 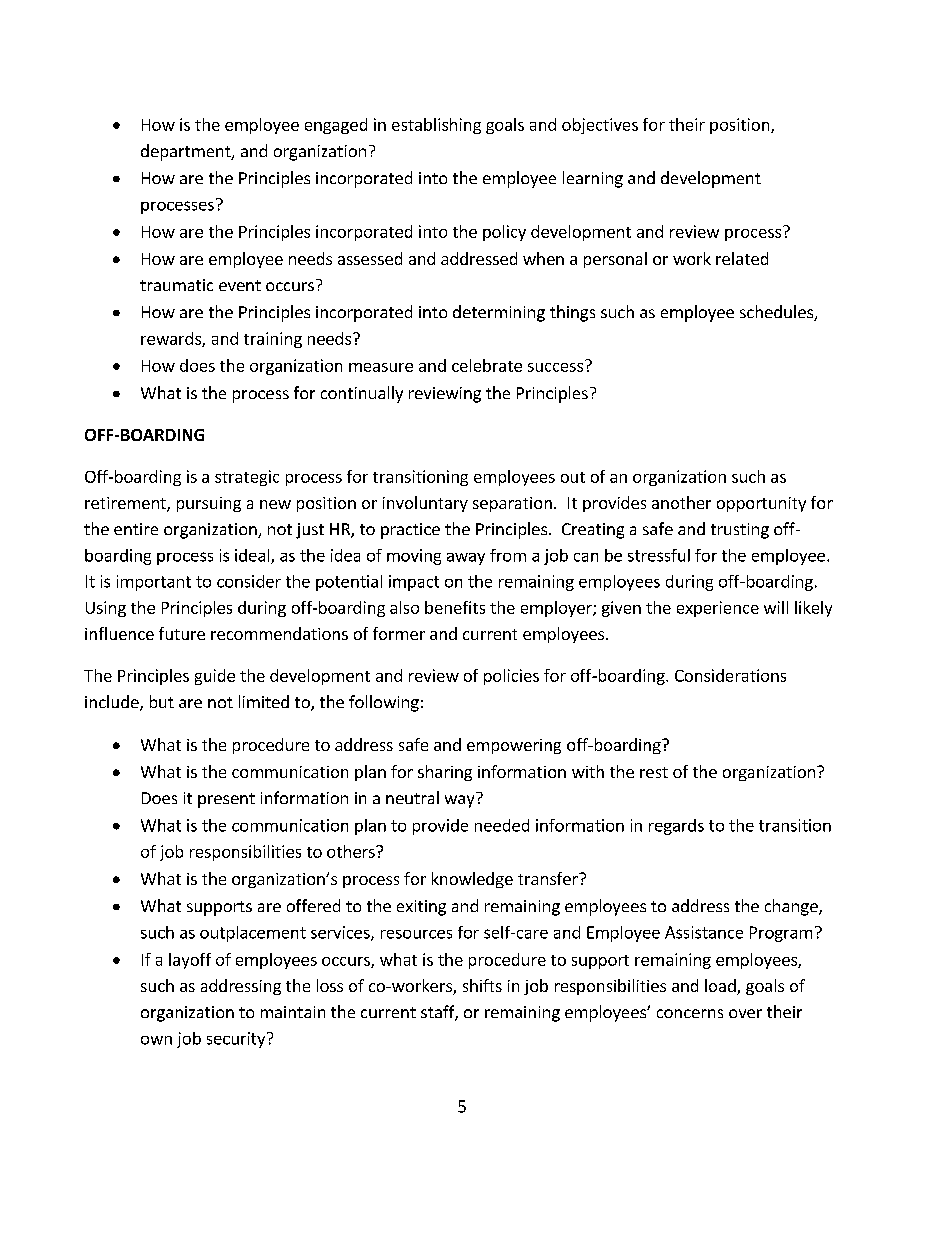 What do you see at coordinates (273, 340) in the screenshot?
I see `training` at bounding box center [273, 340].
